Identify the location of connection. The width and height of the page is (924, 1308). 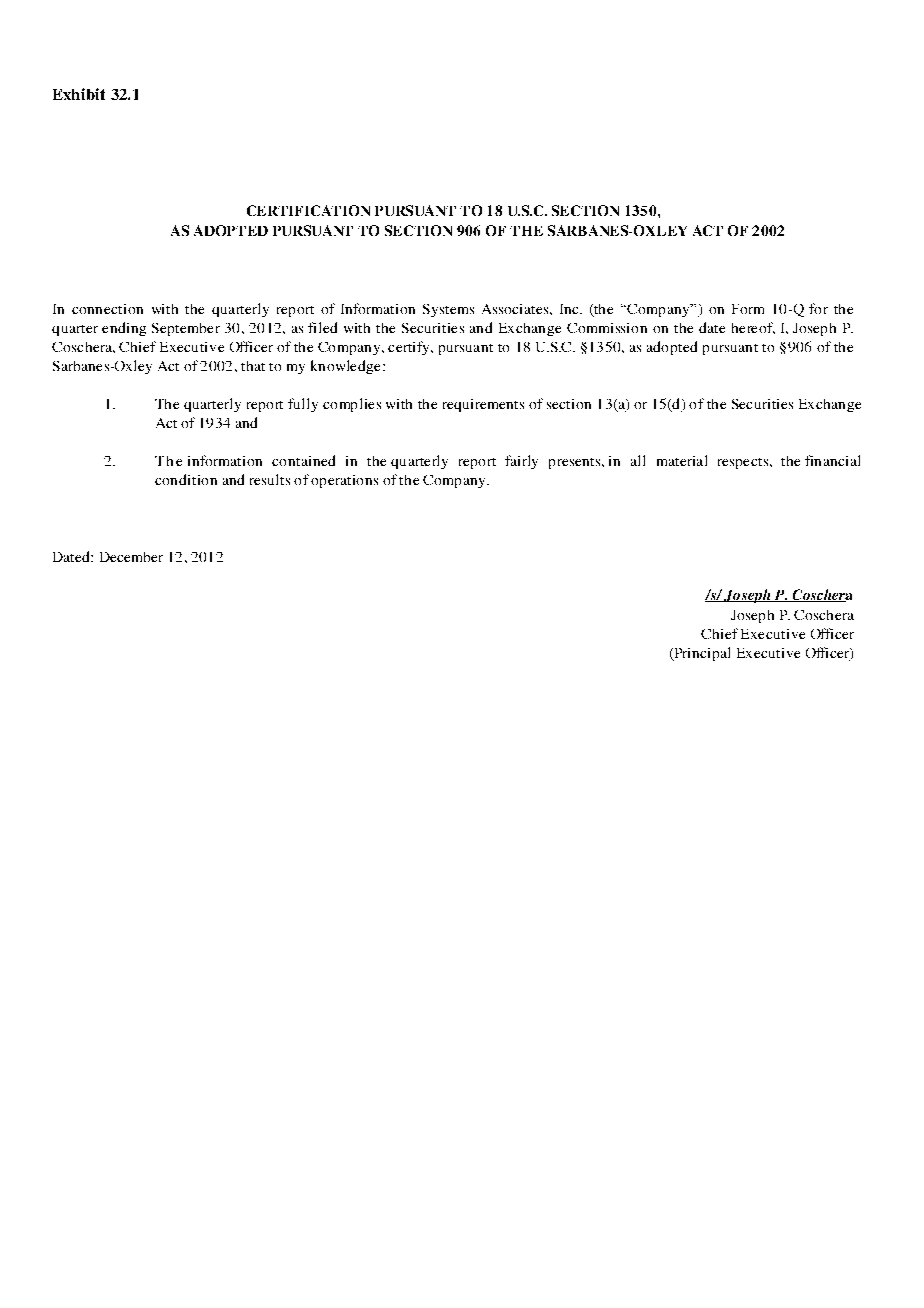
(107, 309).
